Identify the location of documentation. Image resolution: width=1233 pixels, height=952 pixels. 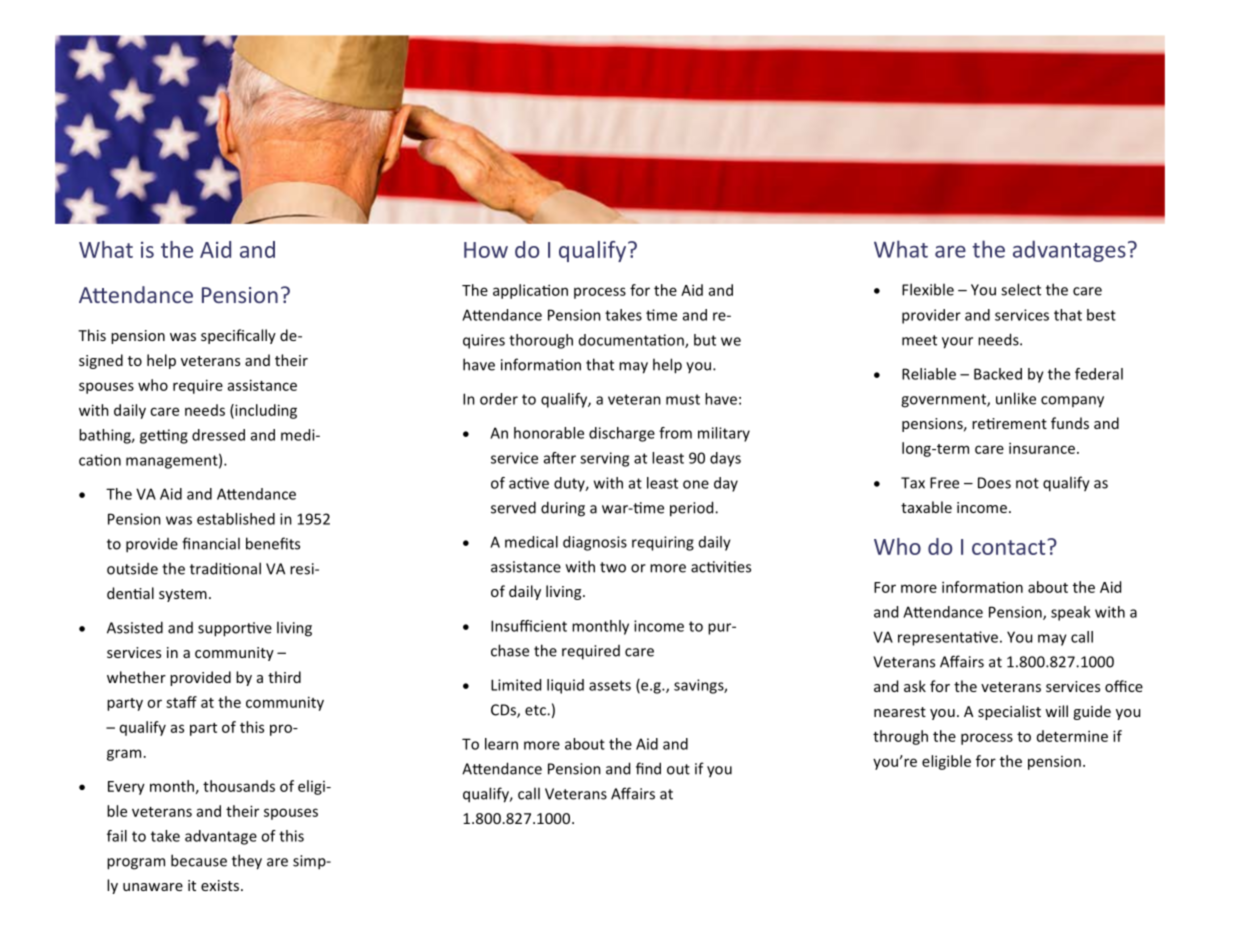
(632, 341).
